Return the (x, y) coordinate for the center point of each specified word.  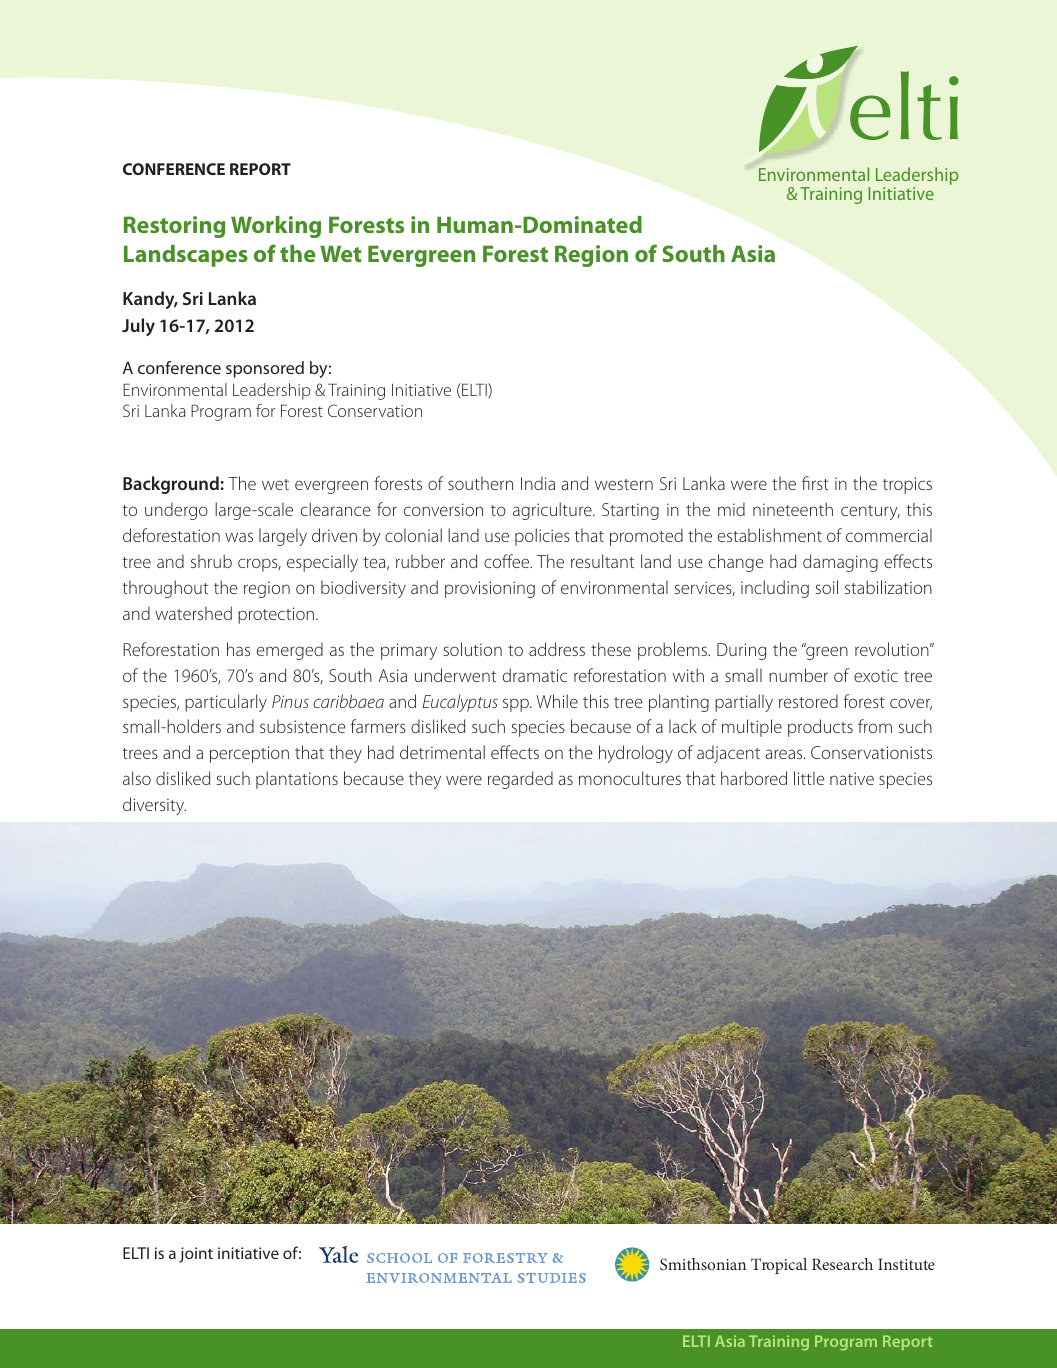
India (538, 483)
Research (842, 1264)
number (798, 675)
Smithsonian (703, 1264)
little (809, 778)
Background (171, 485)
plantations (297, 780)
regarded (520, 780)
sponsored (265, 369)
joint (196, 1255)
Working (276, 227)
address (557, 649)
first (815, 483)
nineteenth (793, 509)
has (238, 649)
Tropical (779, 1266)
